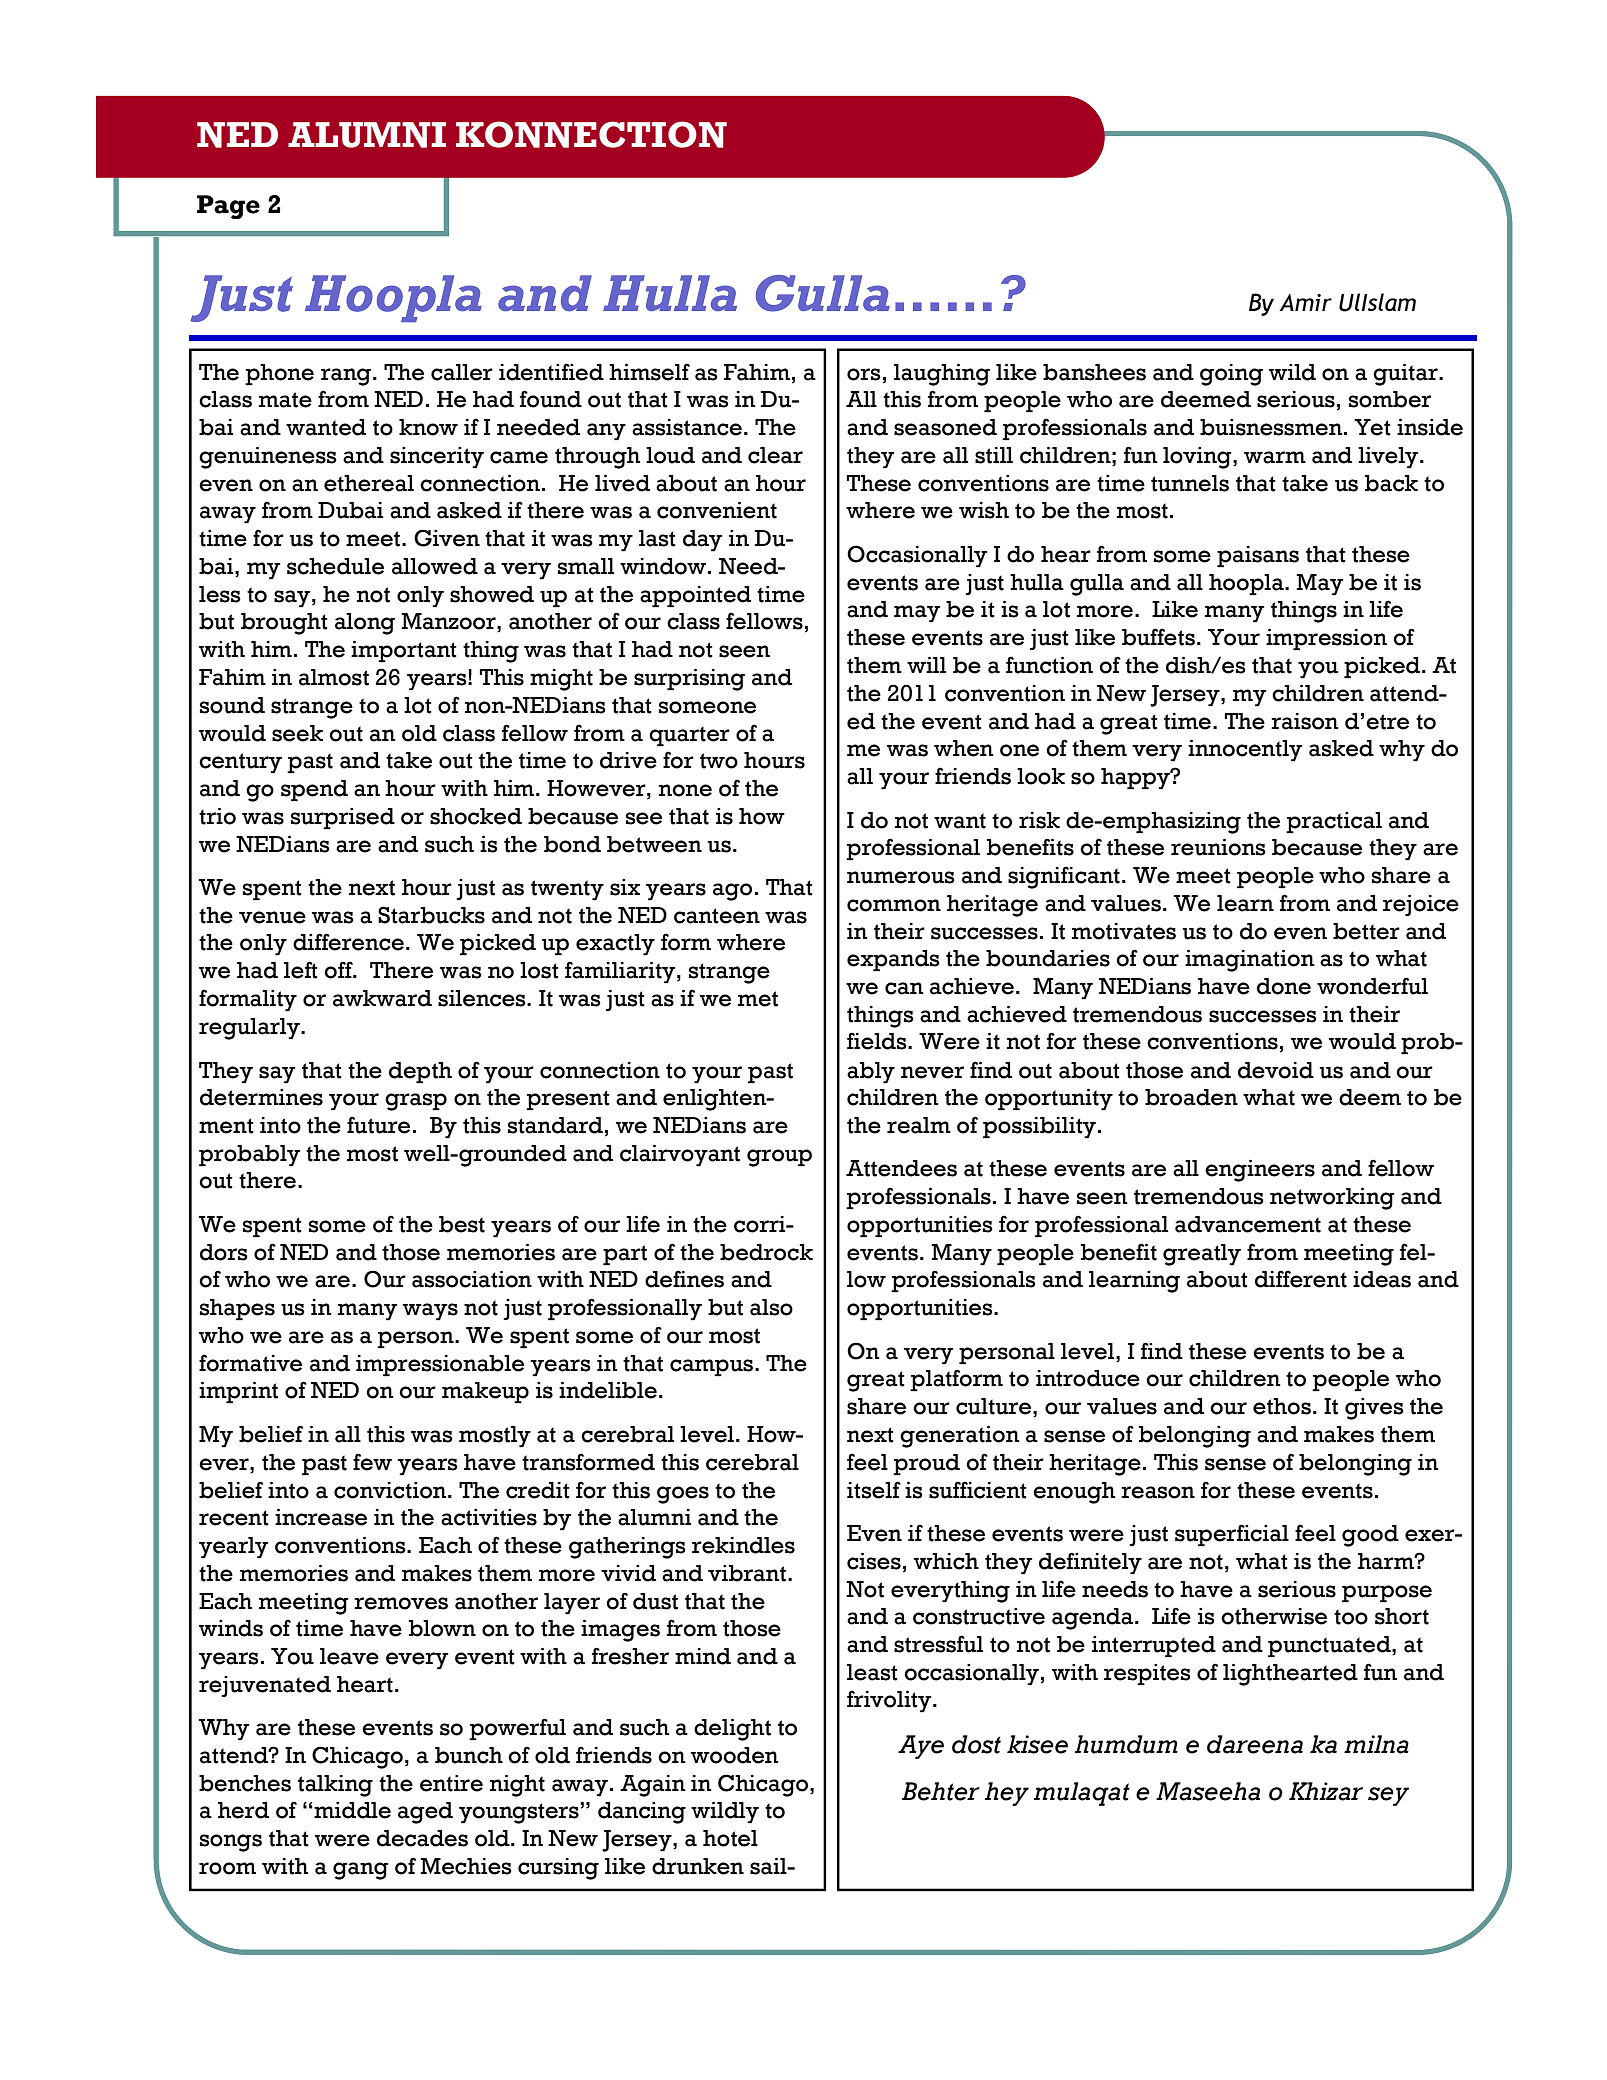 This screenshot has width=1607, height=2080. Describe the element at coordinates (228, 207) in the screenshot. I see `Page` at that location.
